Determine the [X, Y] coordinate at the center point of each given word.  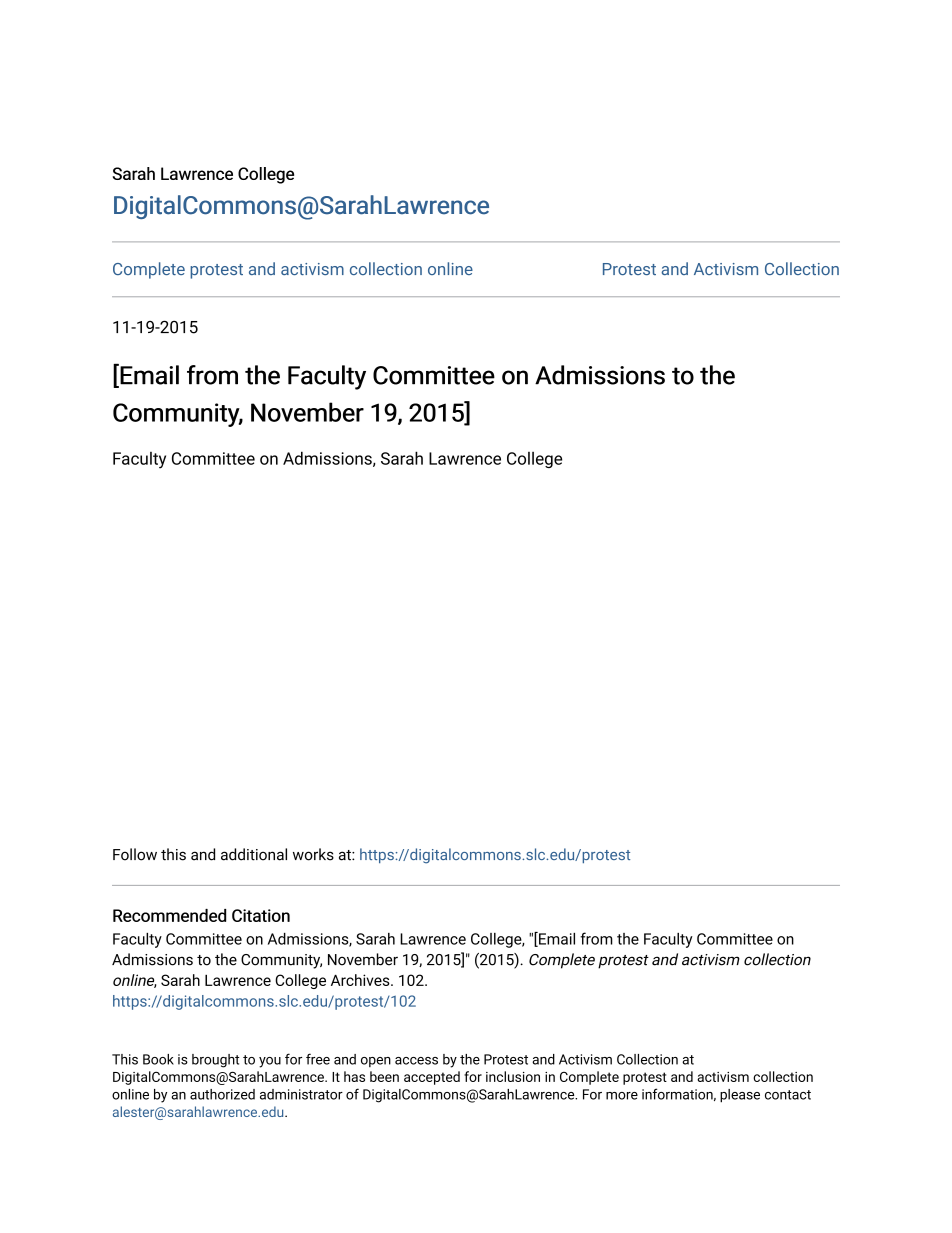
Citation [261, 915]
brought [215, 1061]
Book [158, 1059]
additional [254, 854]
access [416, 1061]
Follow [135, 854]
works [313, 854]
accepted [432, 1078]
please [740, 1096]
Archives [361, 980]
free [318, 1059]
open [376, 1062]
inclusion [513, 1076]
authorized [222, 1094]
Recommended [169, 915]
